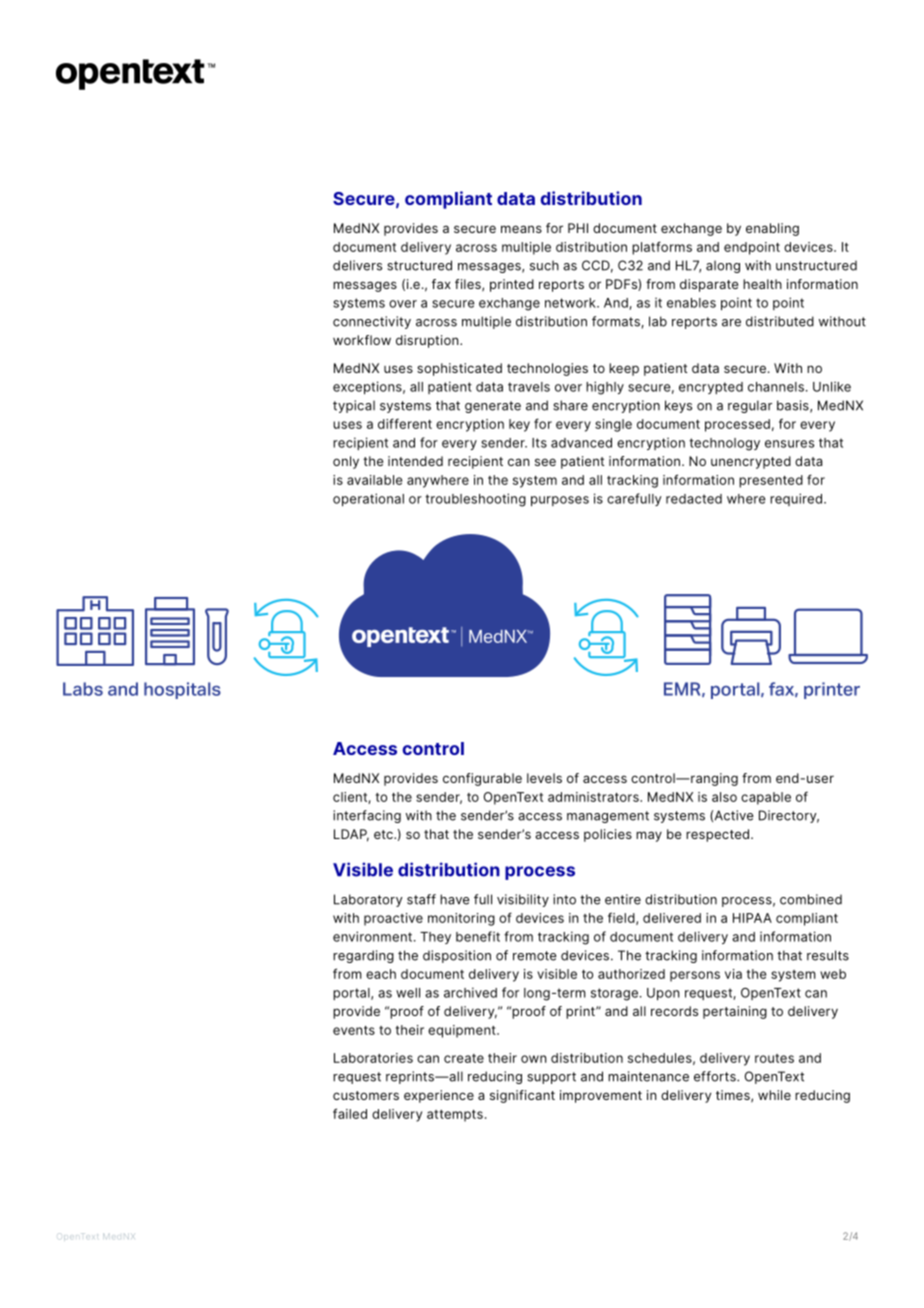 The width and height of the screenshot is (924, 1308). What do you see at coordinates (357, 265) in the screenshot?
I see `delivers` at bounding box center [357, 265].
